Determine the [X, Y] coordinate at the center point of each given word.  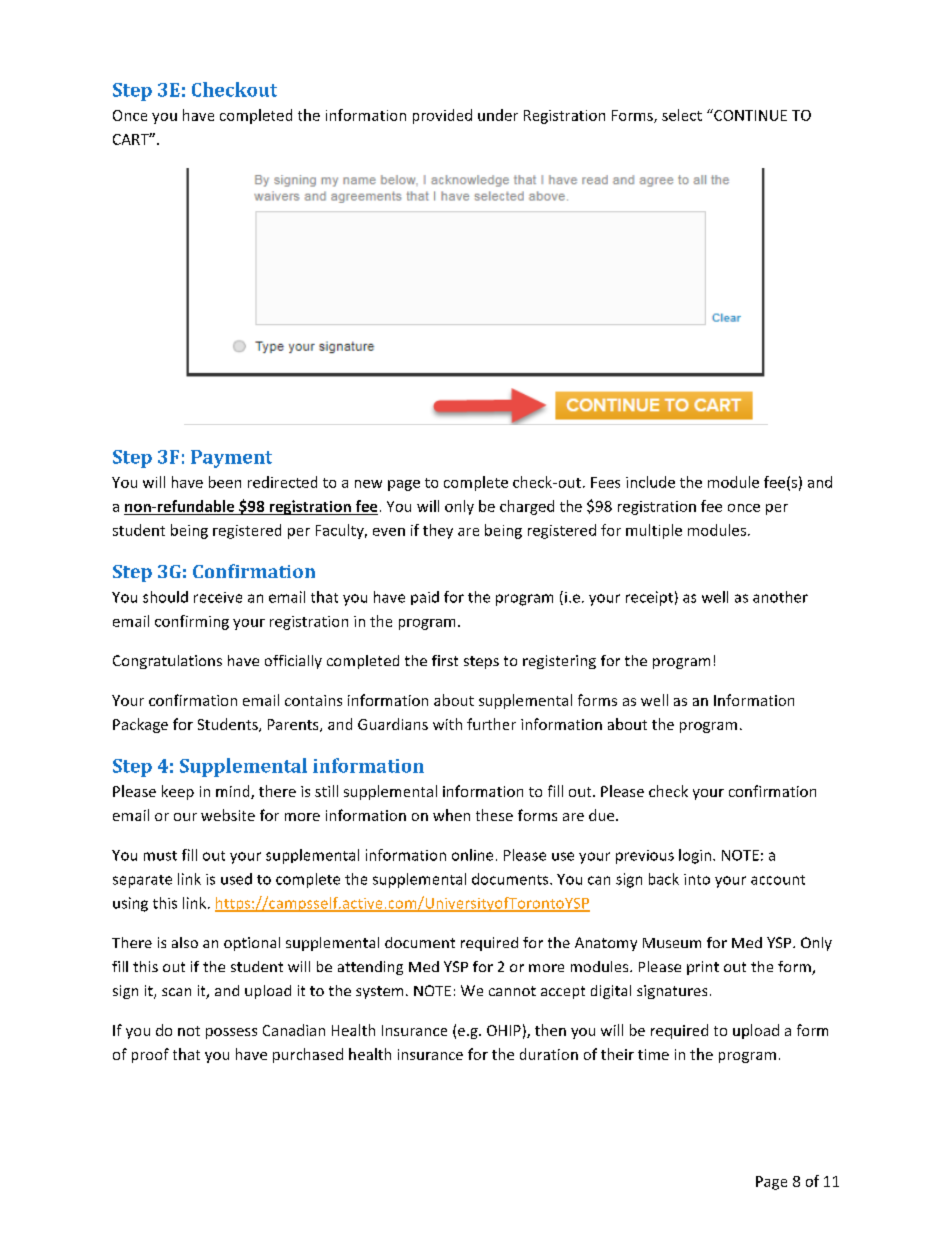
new [368, 484]
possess [231, 1033]
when [451, 815]
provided [442, 116]
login [695, 856]
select [682, 115]
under [498, 115]
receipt [649, 598]
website [228, 815]
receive [218, 597]
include [650, 482]
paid [425, 598]
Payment [231, 459]
